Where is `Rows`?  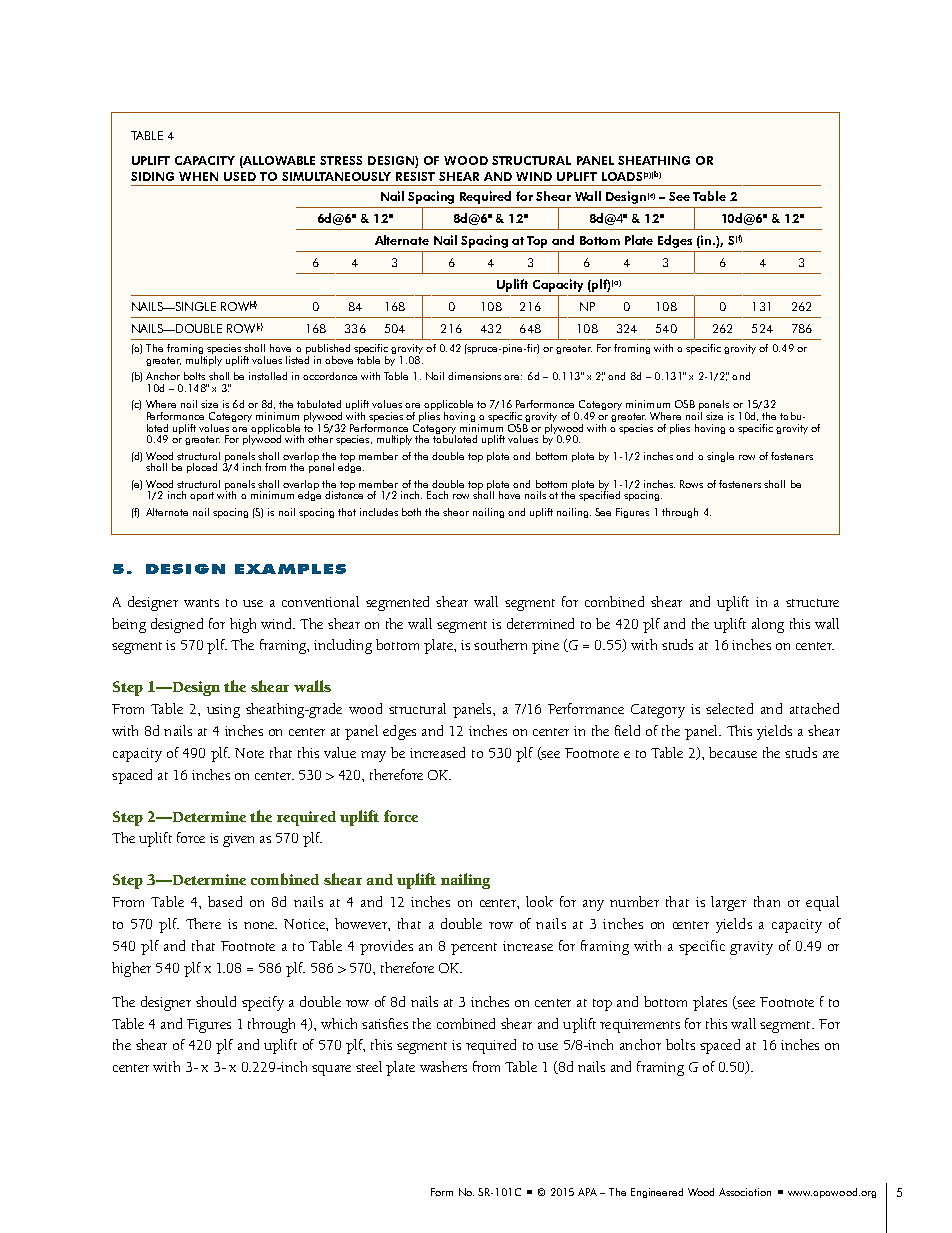 Rows is located at coordinates (691, 484).
